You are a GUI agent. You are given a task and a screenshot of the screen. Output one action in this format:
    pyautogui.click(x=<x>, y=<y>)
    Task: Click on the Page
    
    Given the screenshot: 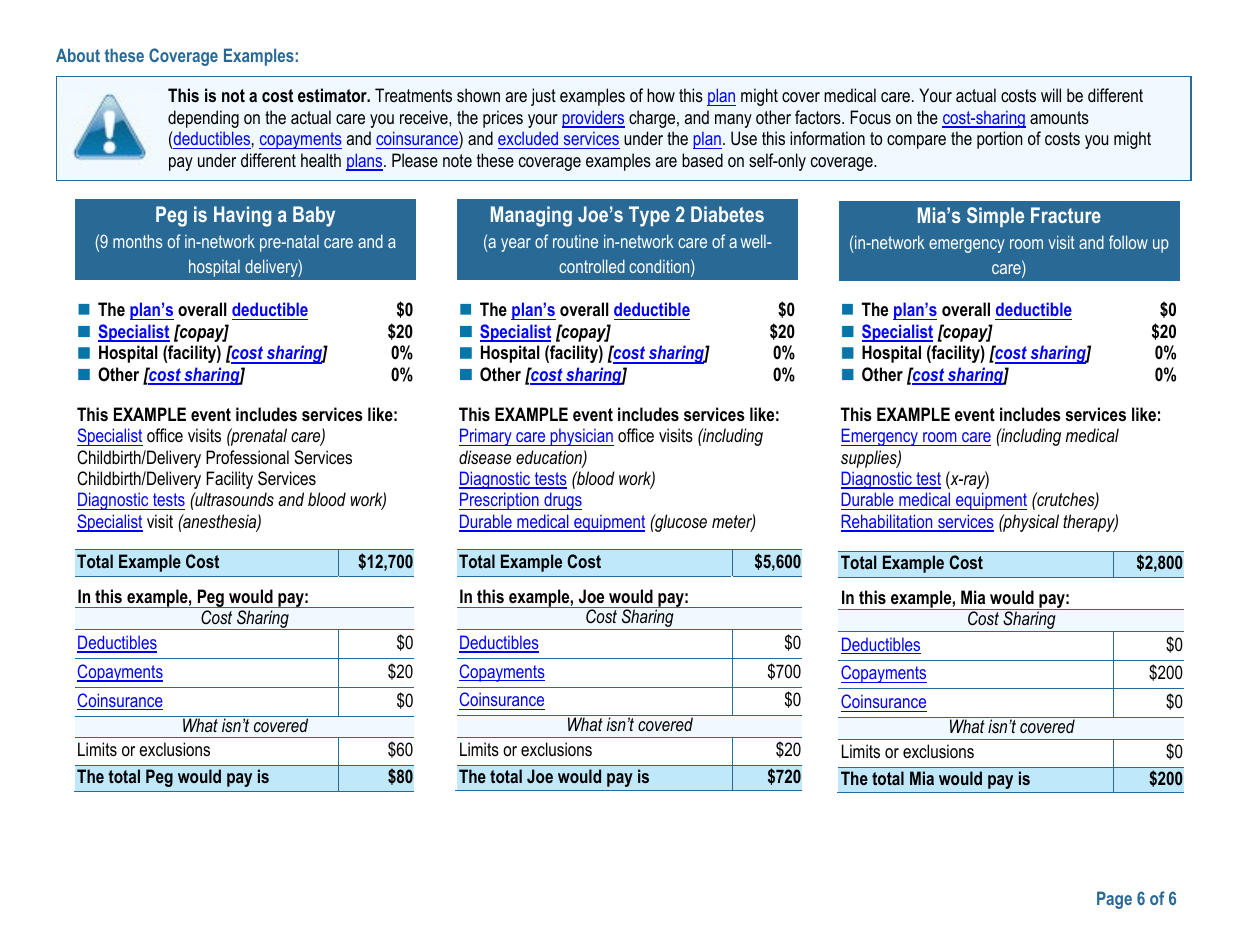 What is the action you would take?
    pyautogui.click(x=1114, y=900)
